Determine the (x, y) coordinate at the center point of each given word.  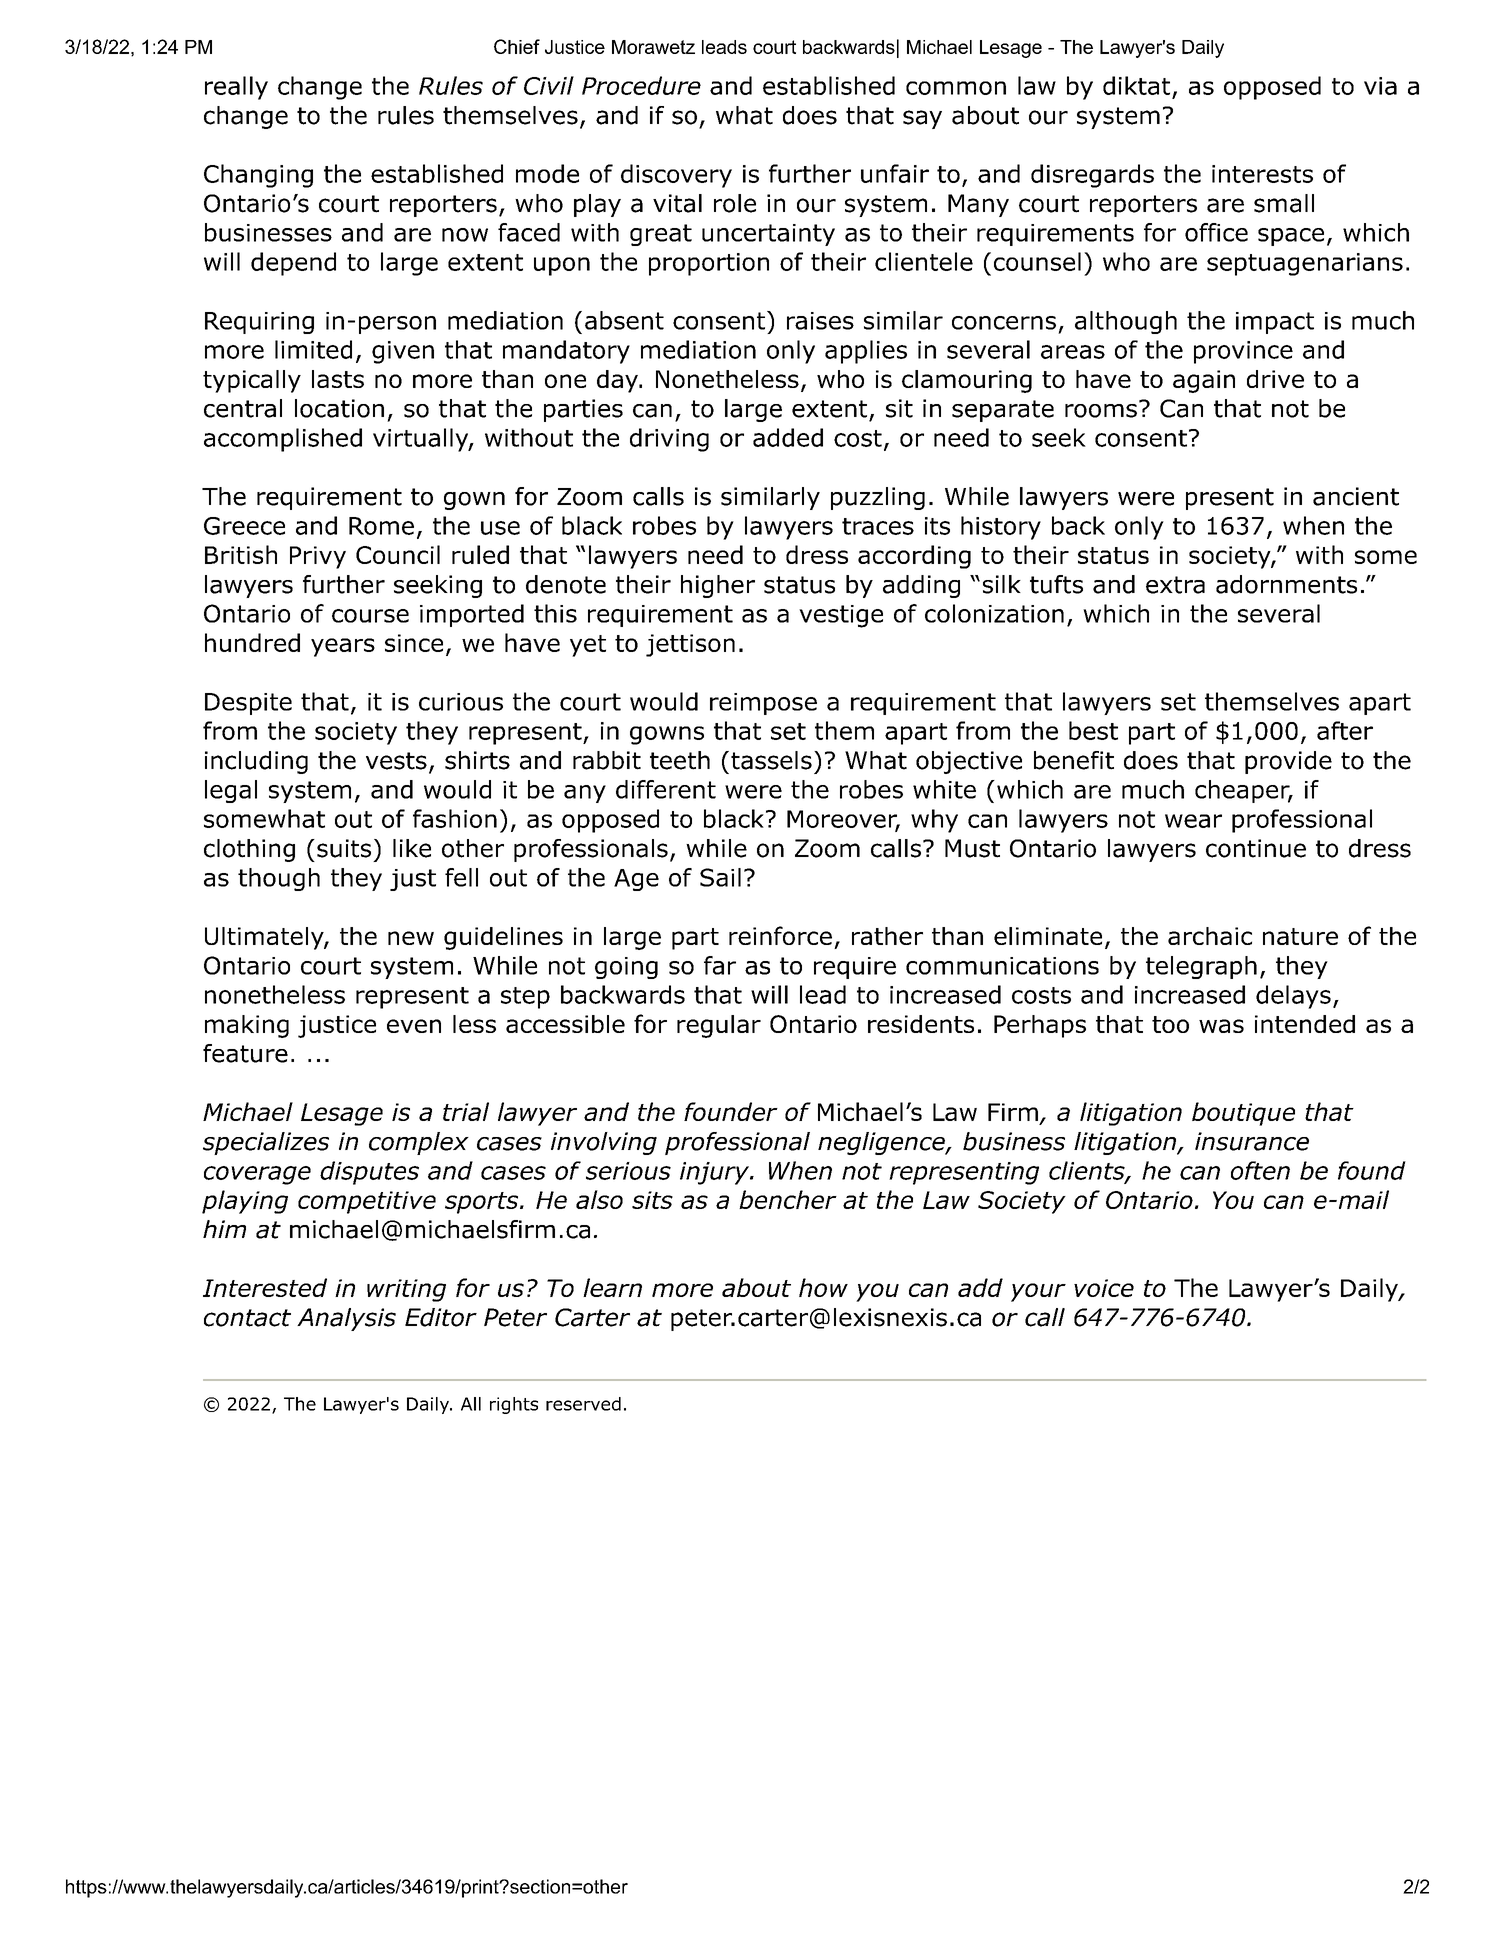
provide (1288, 762)
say (922, 119)
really (236, 88)
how (823, 1287)
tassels (771, 760)
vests (396, 761)
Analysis (346, 1319)
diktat (1136, 85)
